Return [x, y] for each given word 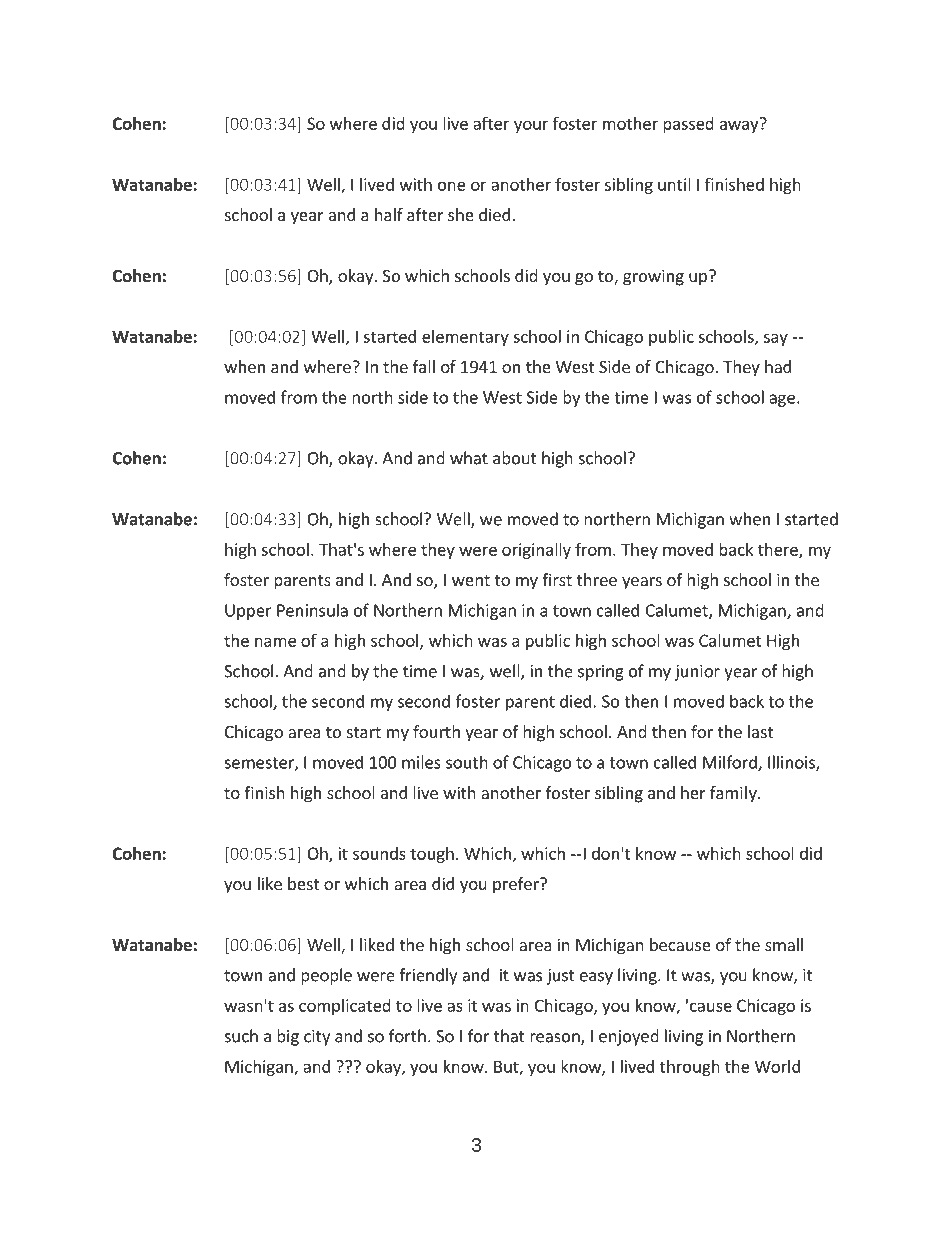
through [690, 1068]
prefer [517, 885]
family [734, 794]
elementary [465, 338]
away [739, 126]
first [557, 579]
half [389, 214]
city [317, 1038]
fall [424, 366]
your [531, 127]
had [778, 366]
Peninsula [312, 610]
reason [556, 1039]
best [303, 883]
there [779, 550]
